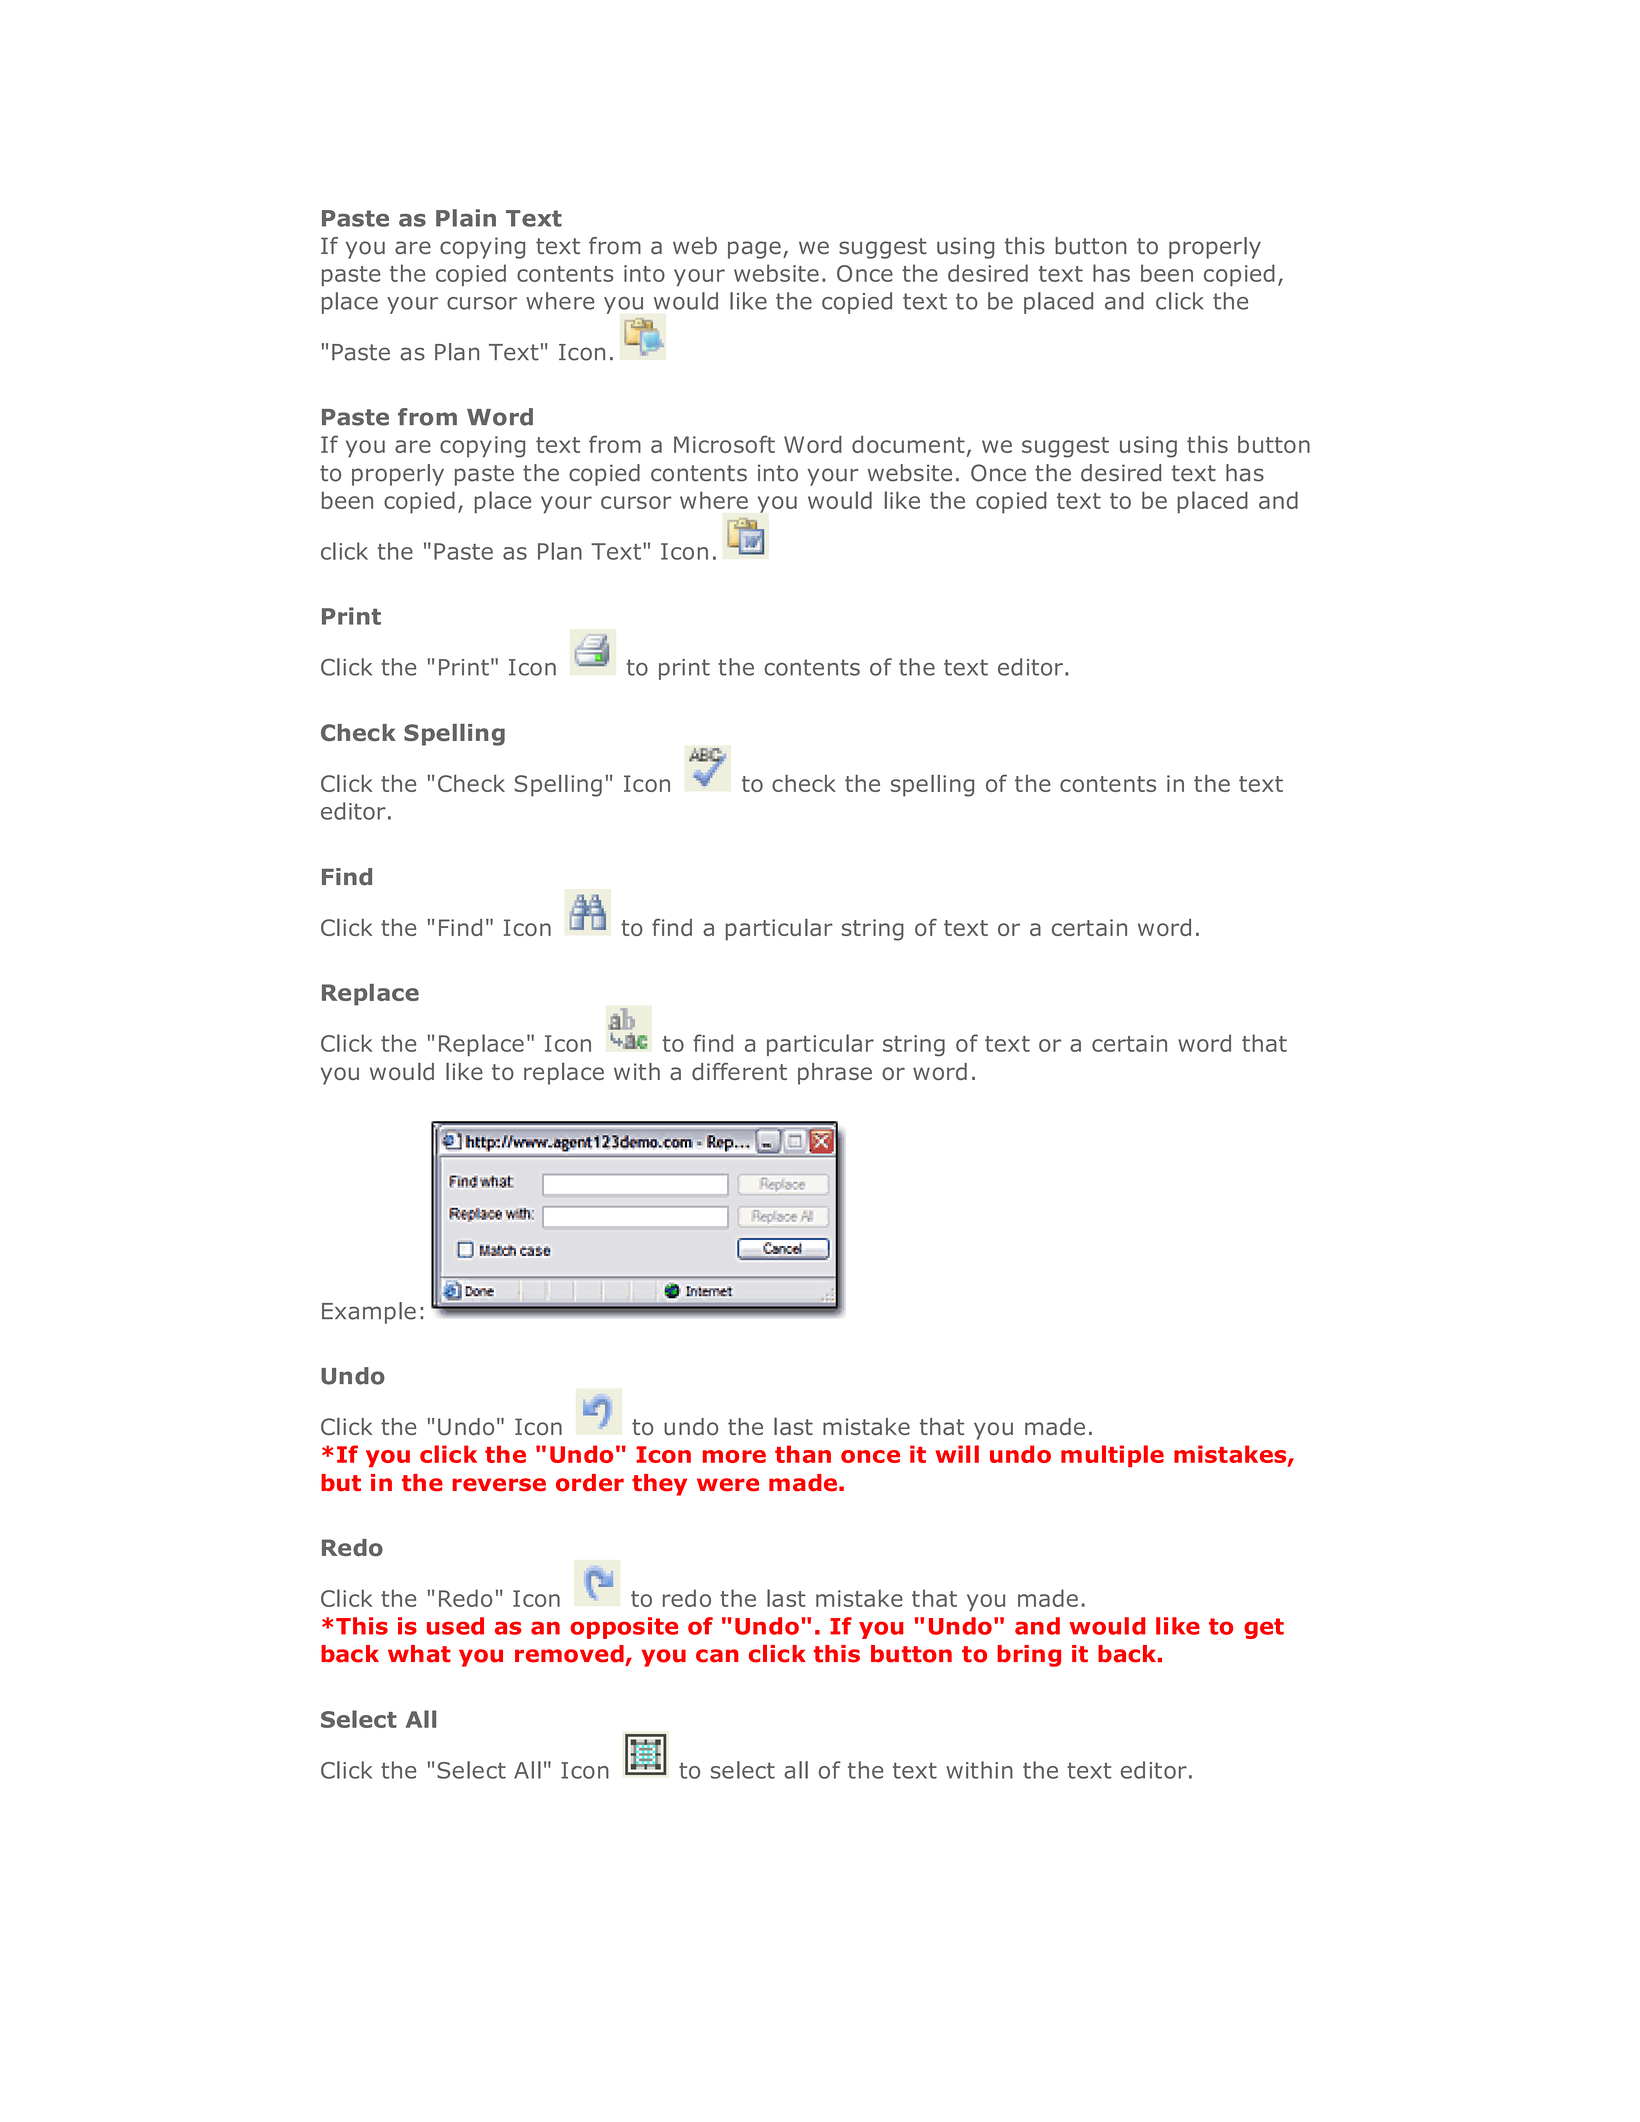 This screenshot has width=1640, height=2122. Describe the element at coordinates (908, 444) in the screenshot. I see `document` at that location.
